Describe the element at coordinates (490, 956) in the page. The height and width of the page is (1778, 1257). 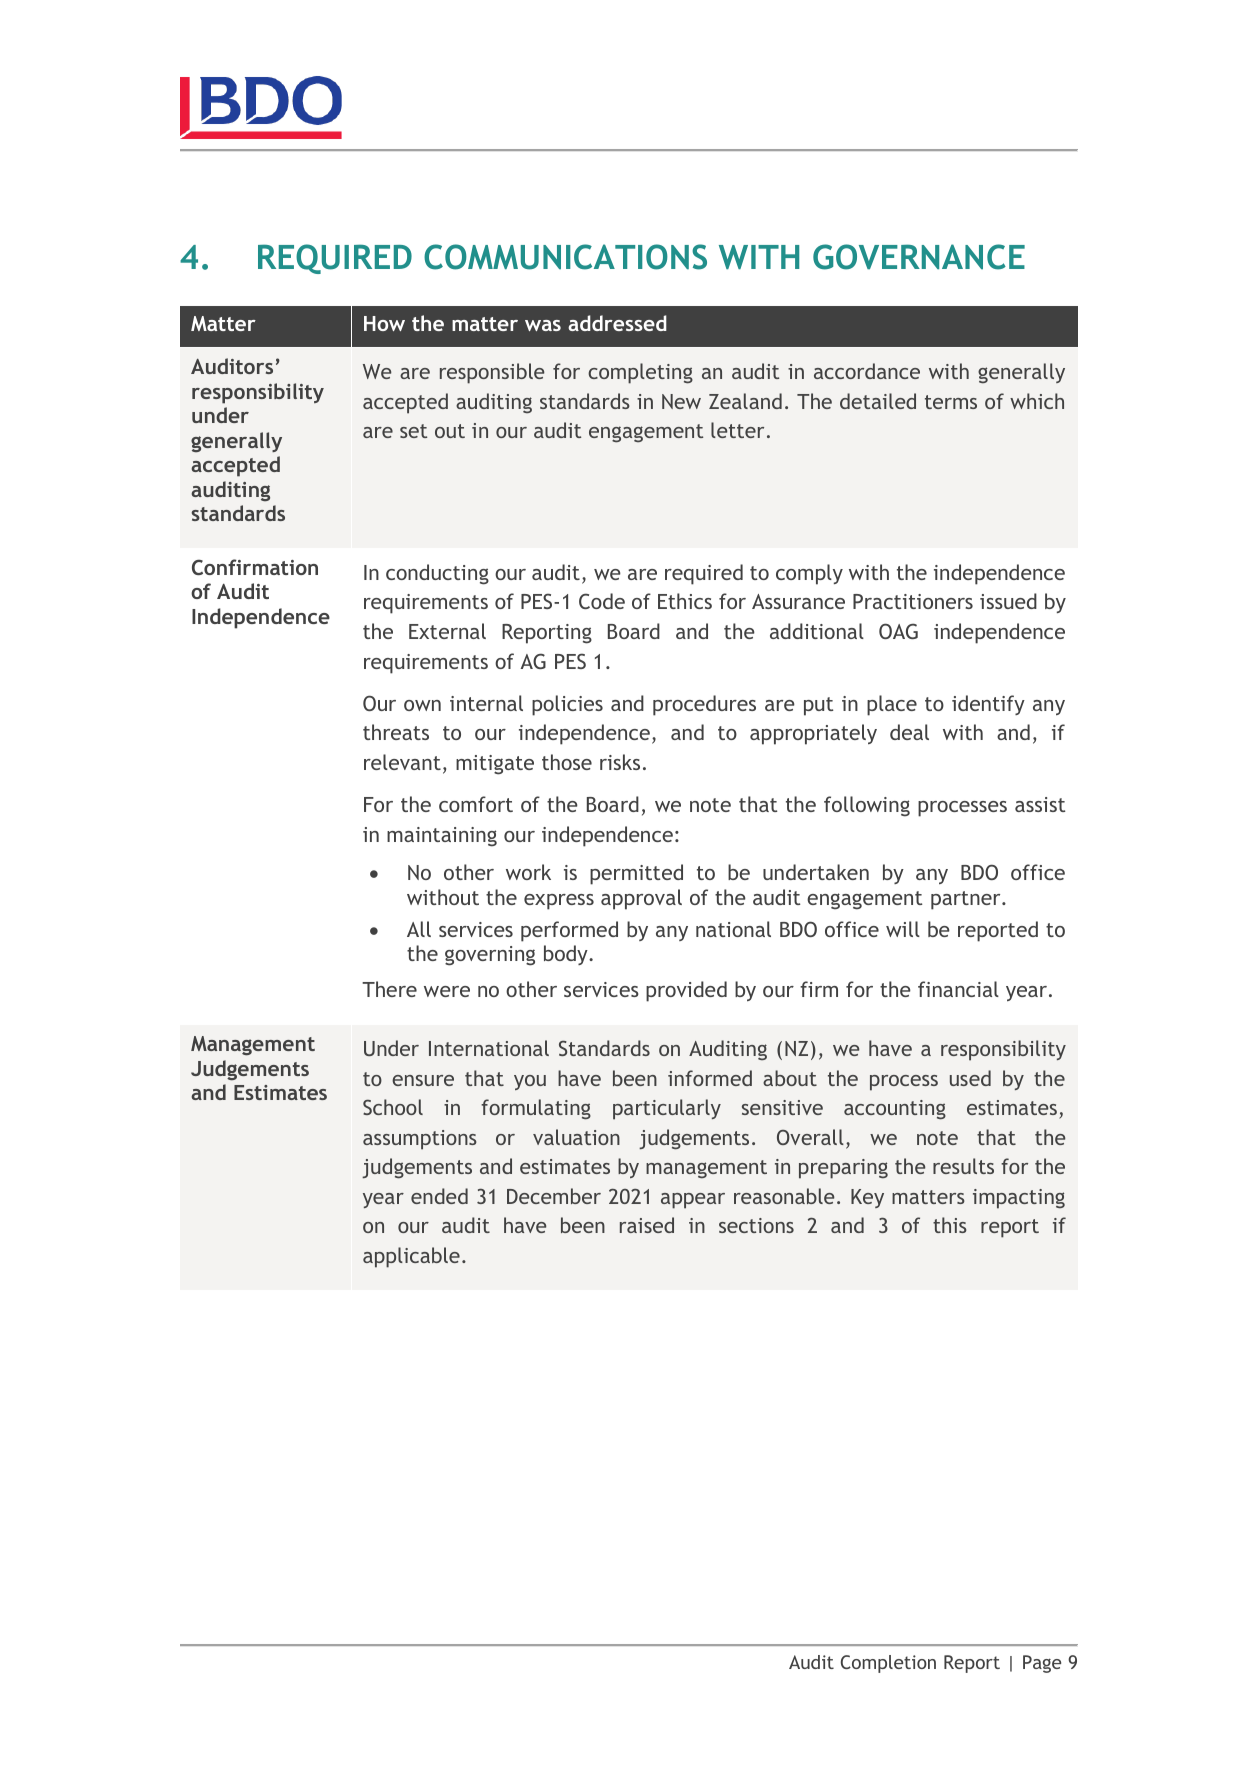
I see `governing` at that location.
